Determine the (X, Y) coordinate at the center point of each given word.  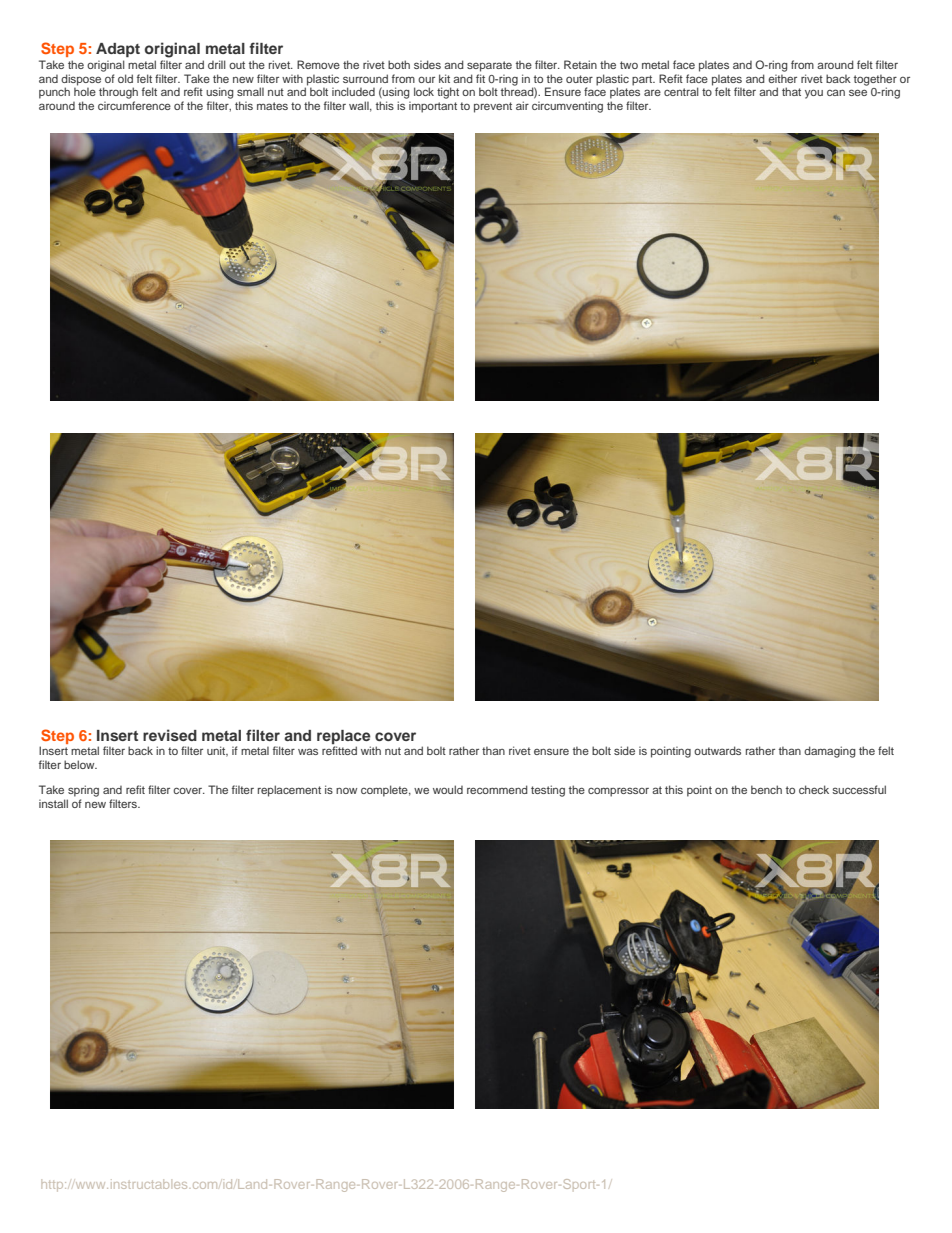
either (782, 78)
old (125, 78)
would (448, 789)
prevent (493, 107)
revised (170, 735)
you (814, 94)
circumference (134, 105)
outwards (717, 750)
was (308, 751)
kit (444, 78)
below (80, 764)
